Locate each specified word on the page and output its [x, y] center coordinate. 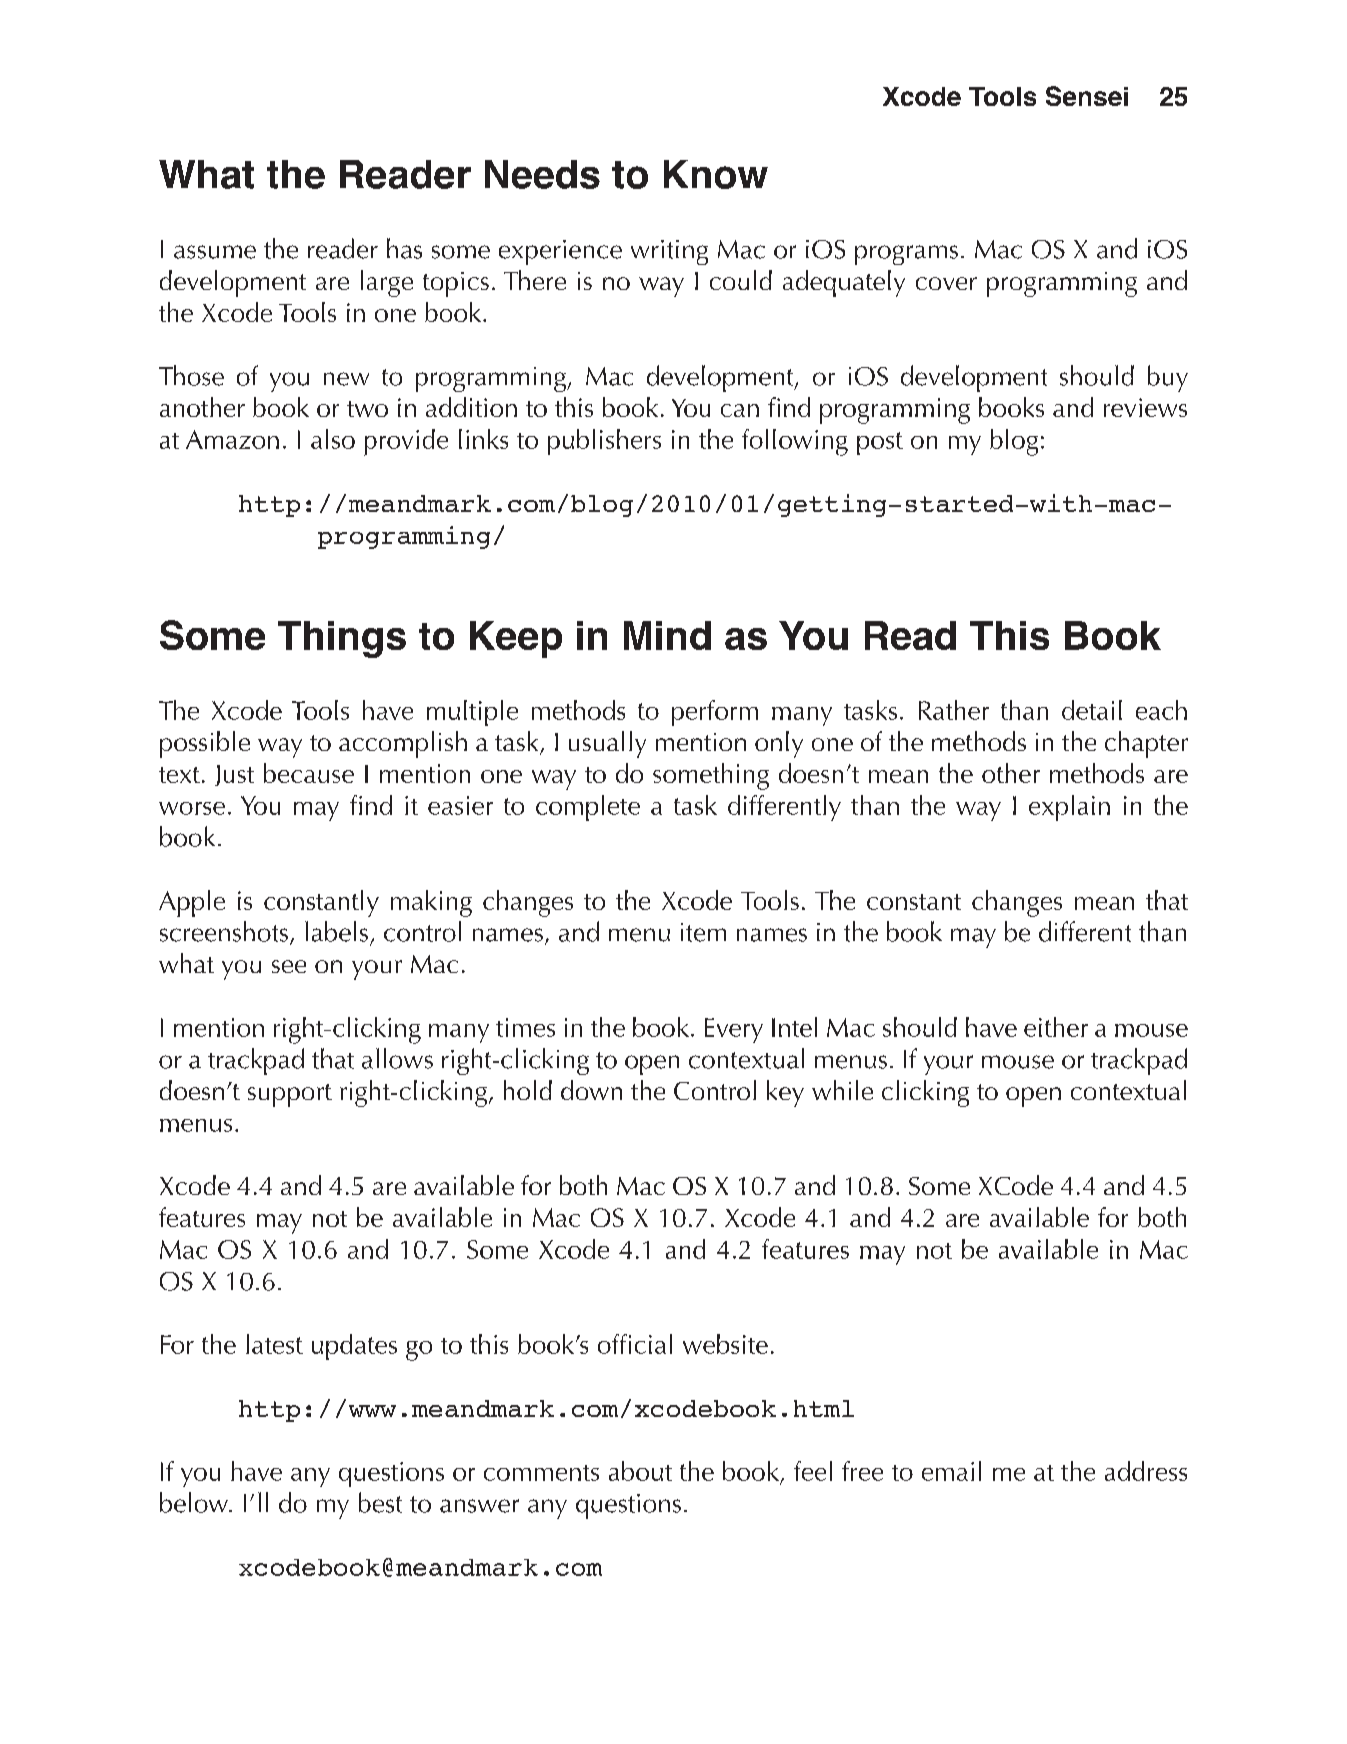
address [1146, 1471]
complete [588, 808]
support [290, 1095]
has [404, 248]
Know [716, 174]
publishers [604, 442]
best [380, 1502]
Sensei [1087, 96]
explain [1069, 808]
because [309, 773]
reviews [1145, 407]
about [640, 1471]
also [333, 439]
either [1056, 1027]
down [591, 1090]
